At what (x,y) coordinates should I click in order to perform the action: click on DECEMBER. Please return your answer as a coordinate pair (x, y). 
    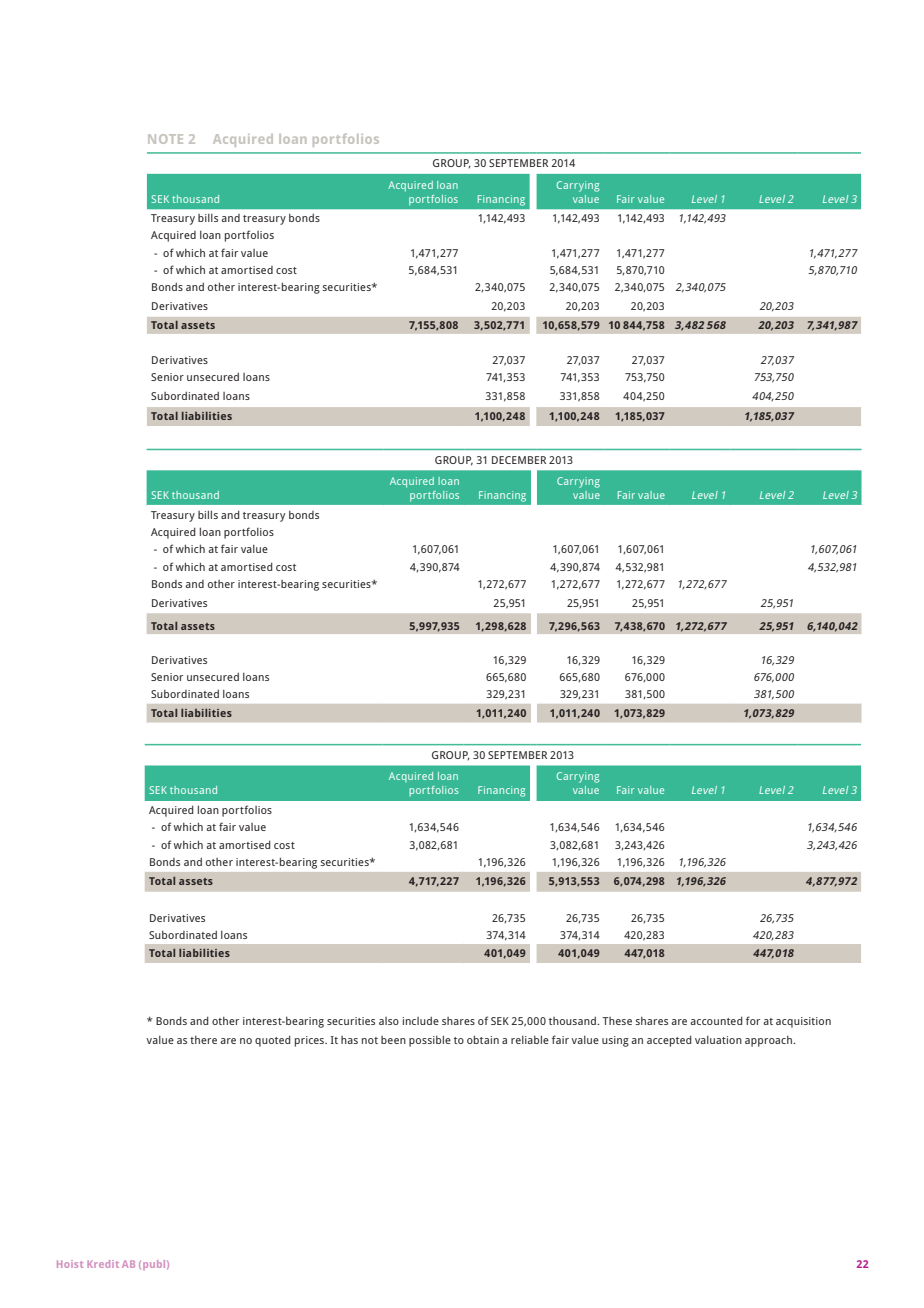
    Looking at the image, I should click on (519, 460).
